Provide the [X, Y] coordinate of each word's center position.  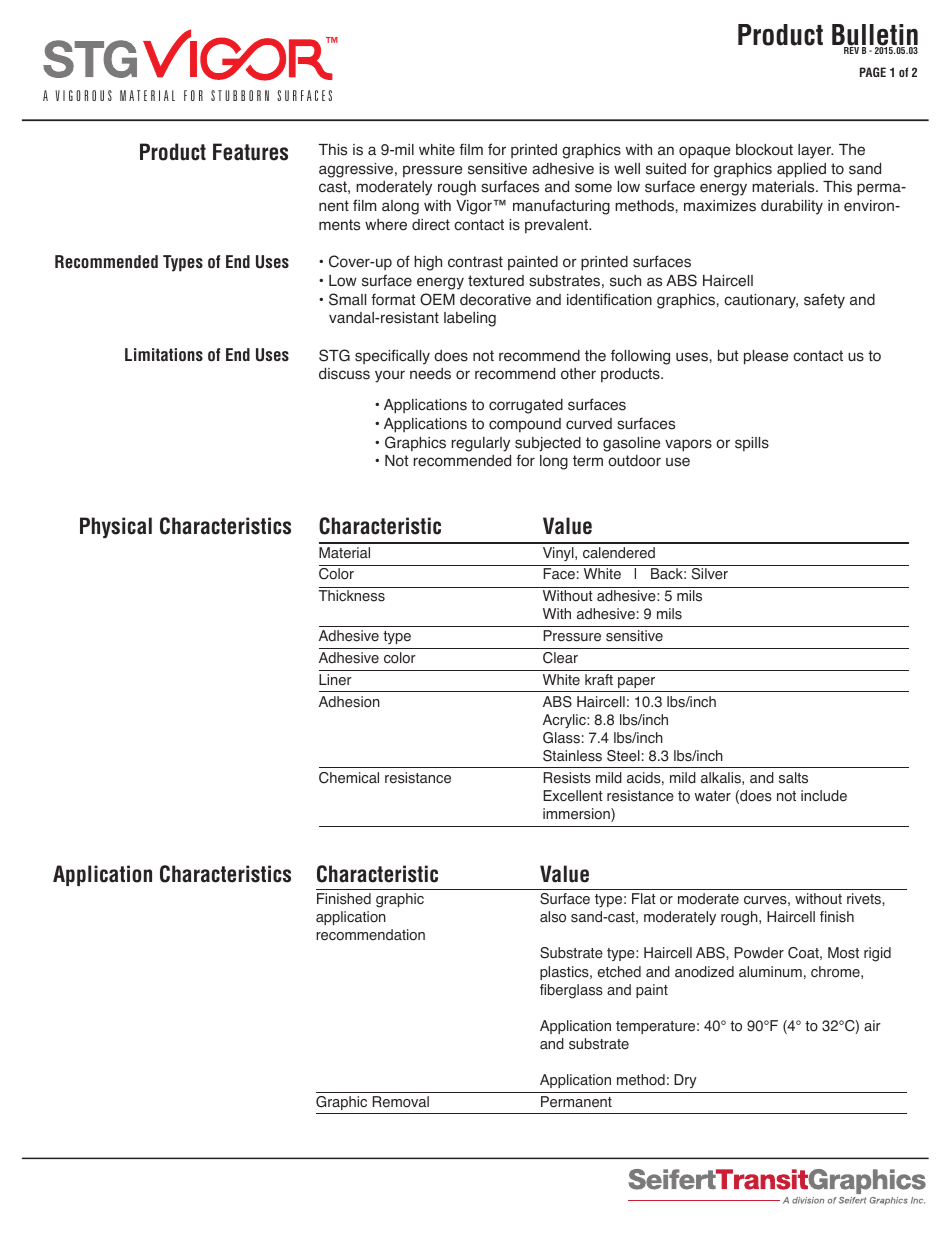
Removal [401, 1102]
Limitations [164, 354]
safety [824, 301]
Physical [116, 528]
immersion [577, 815]
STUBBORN [240, 95]
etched [619, 972]
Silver [710, 574]
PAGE [873, 72]
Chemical [349, 778]
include [824, 796]
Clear [560, 658]
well [627, 169]
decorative [495, 300]
